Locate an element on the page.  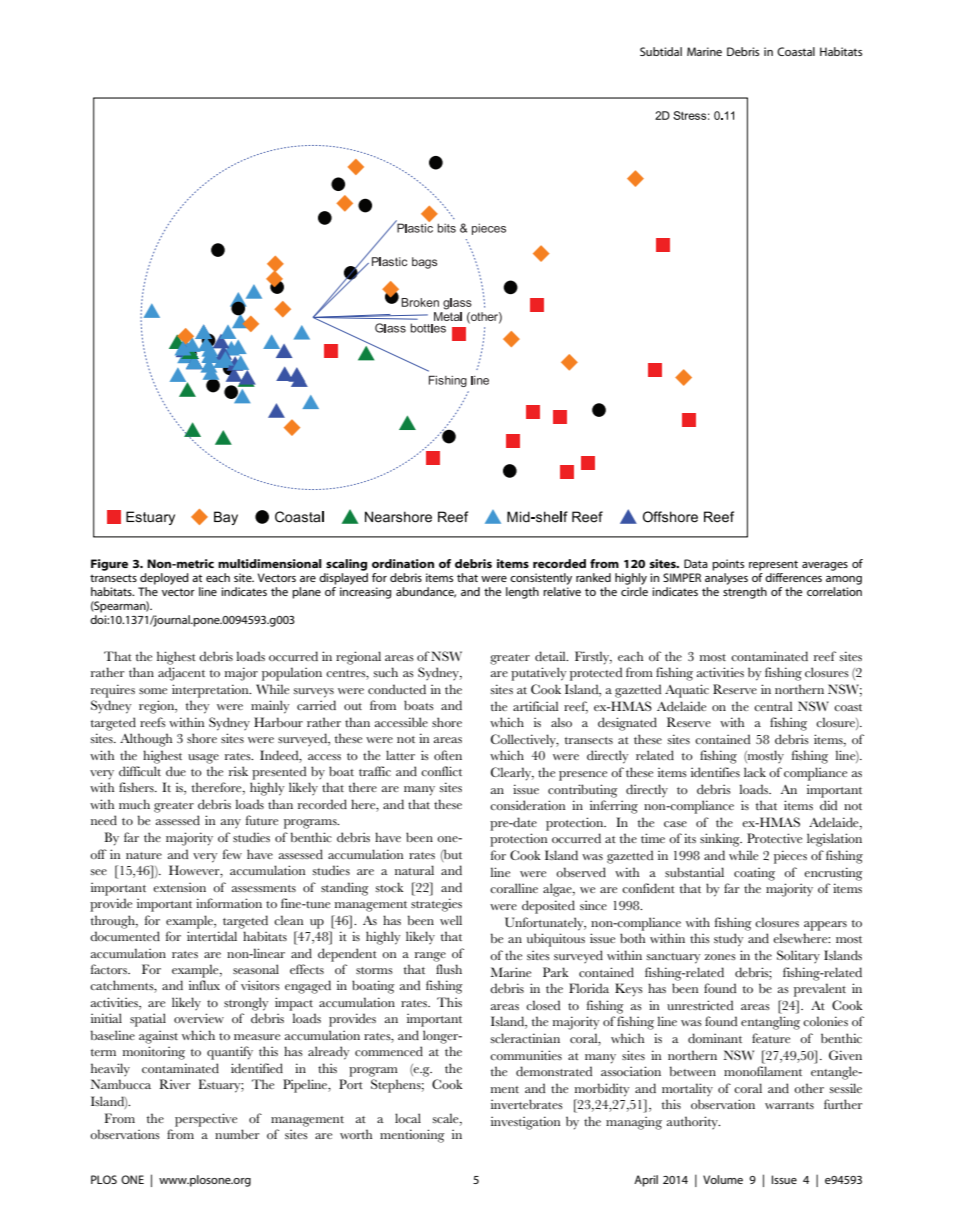
coating is located at coordinates (754, 874).
